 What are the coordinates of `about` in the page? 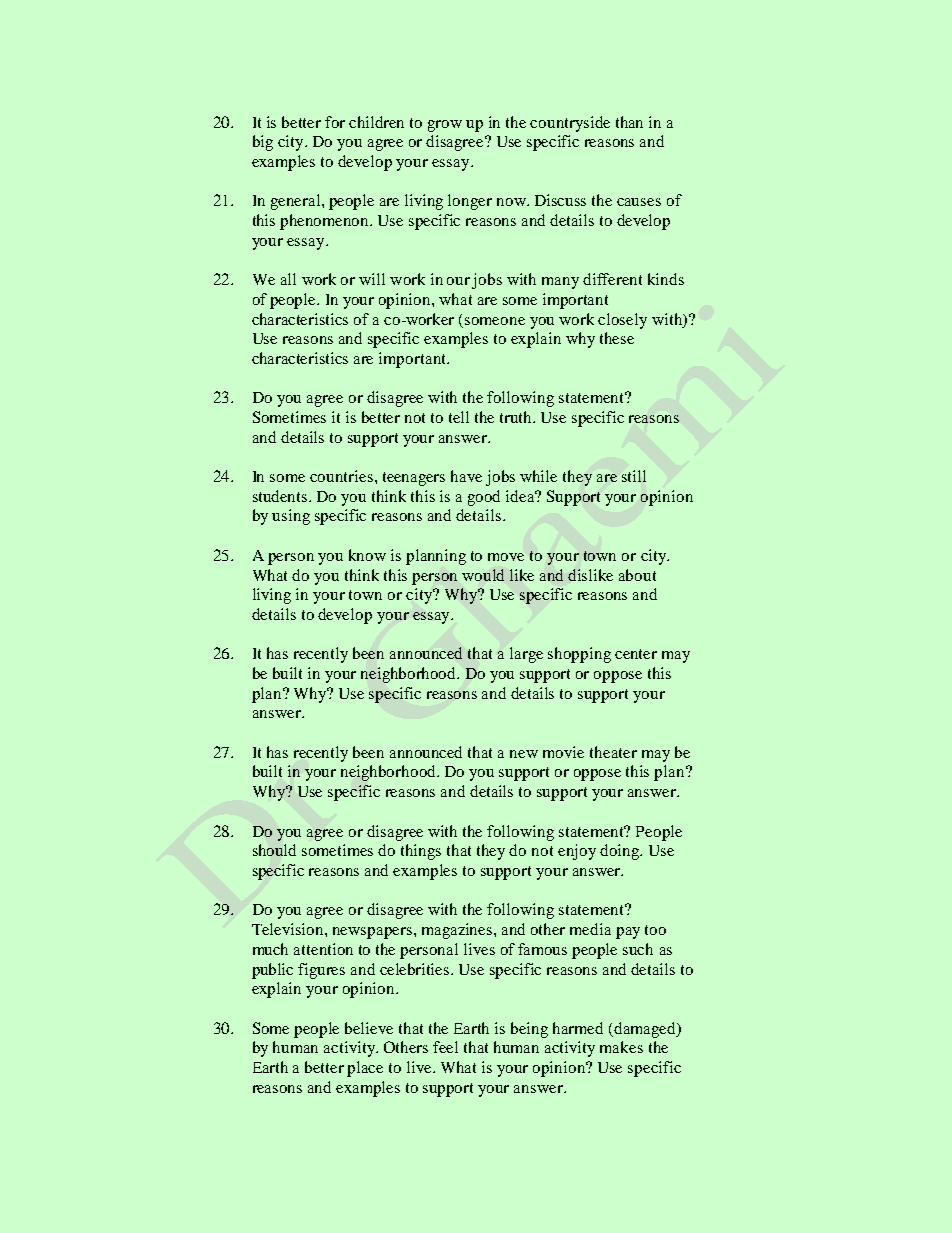 It's located at (637, 575).
